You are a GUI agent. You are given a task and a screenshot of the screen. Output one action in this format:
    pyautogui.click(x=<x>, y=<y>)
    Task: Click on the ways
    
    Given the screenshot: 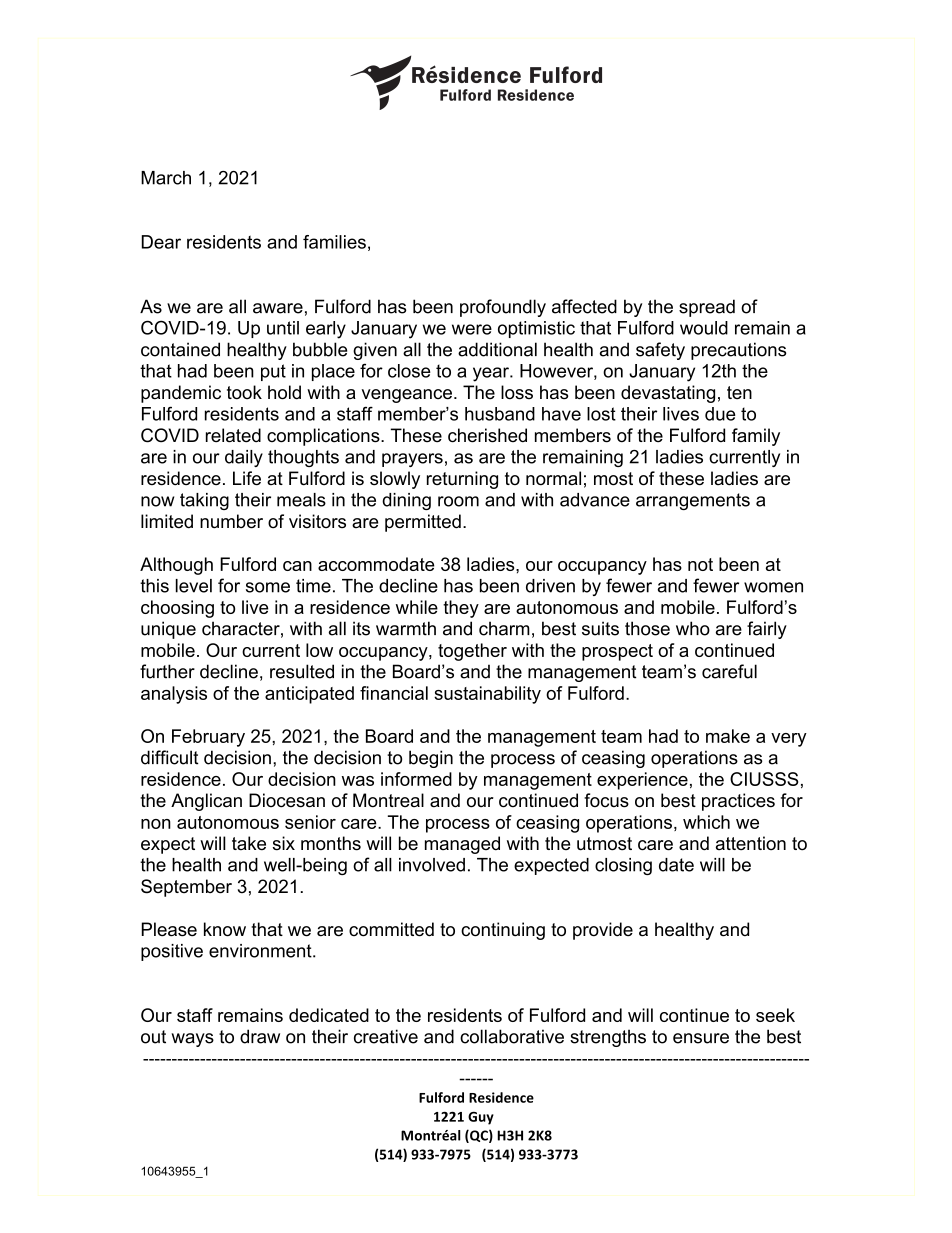 What is the action you would take?
    pyautogui.click(x=192, y=1040)
